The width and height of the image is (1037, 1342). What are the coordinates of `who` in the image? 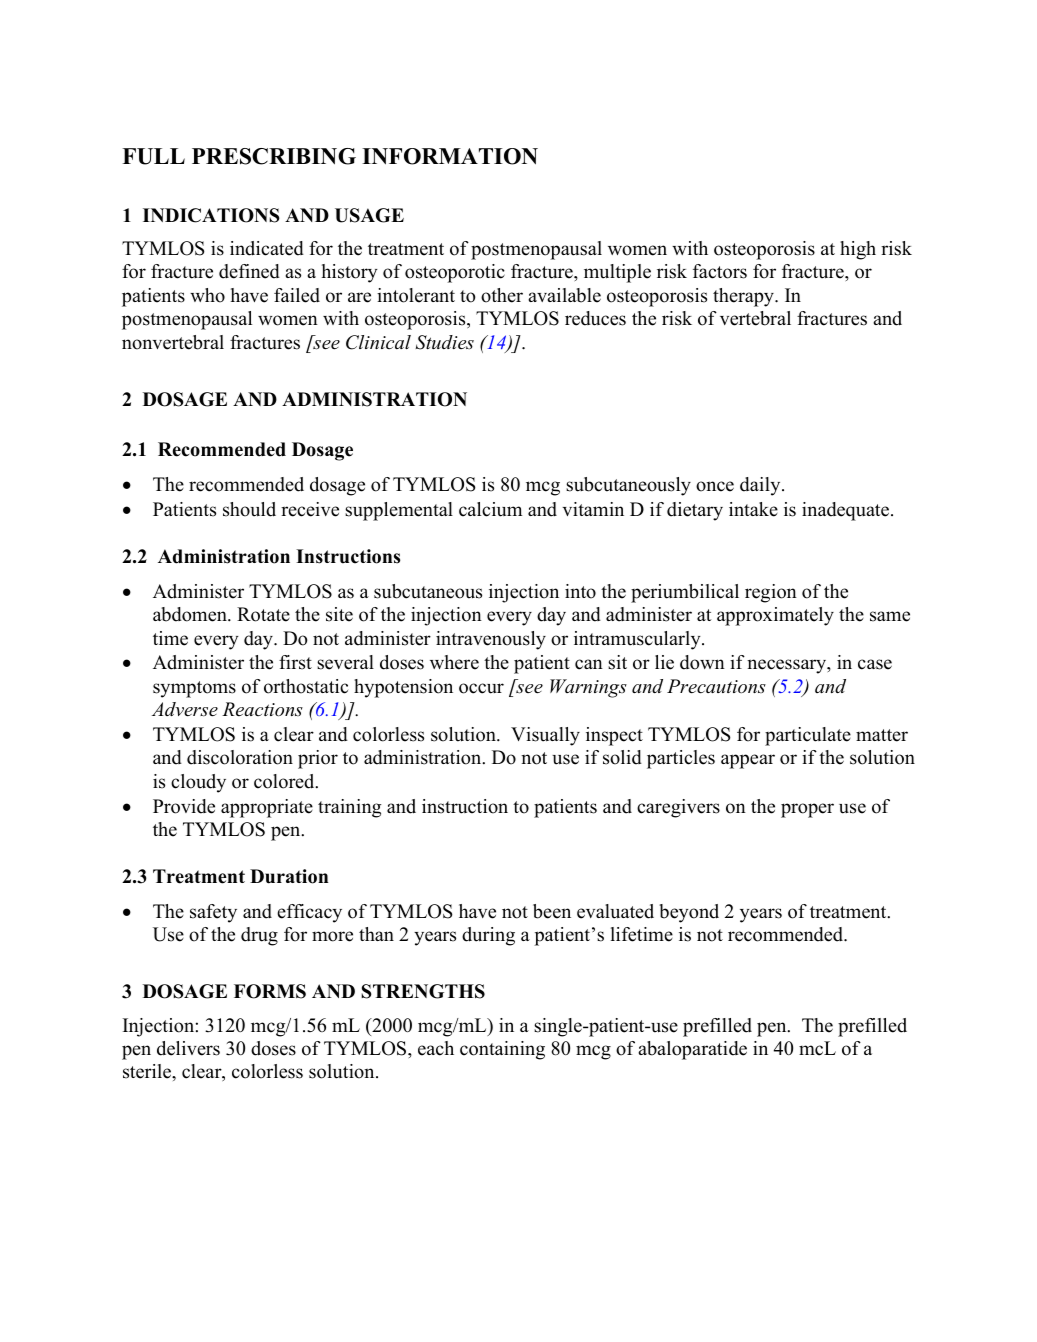 It's located at (207, 295).
